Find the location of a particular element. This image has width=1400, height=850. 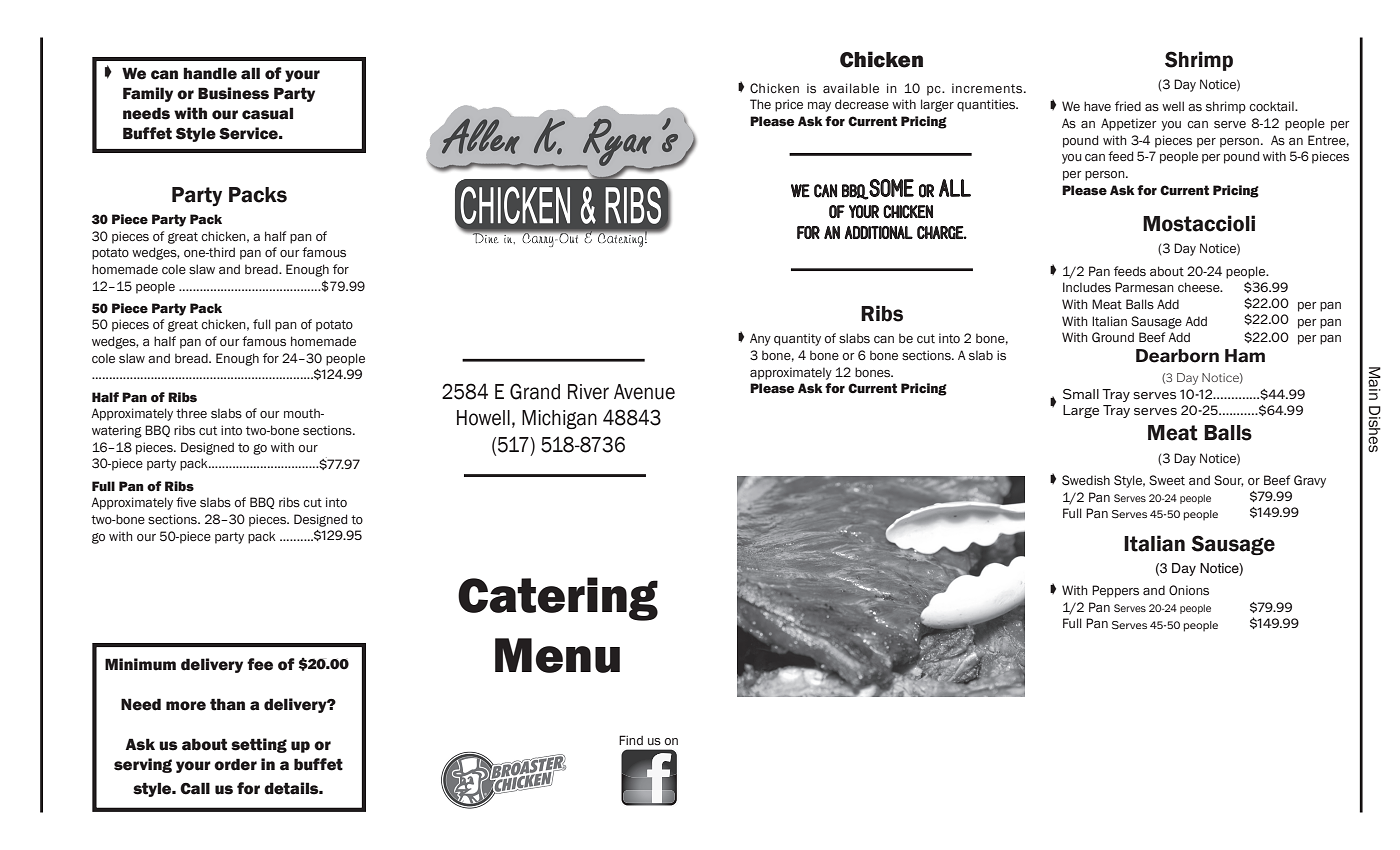

setting is located at coordinates (259, 745).
